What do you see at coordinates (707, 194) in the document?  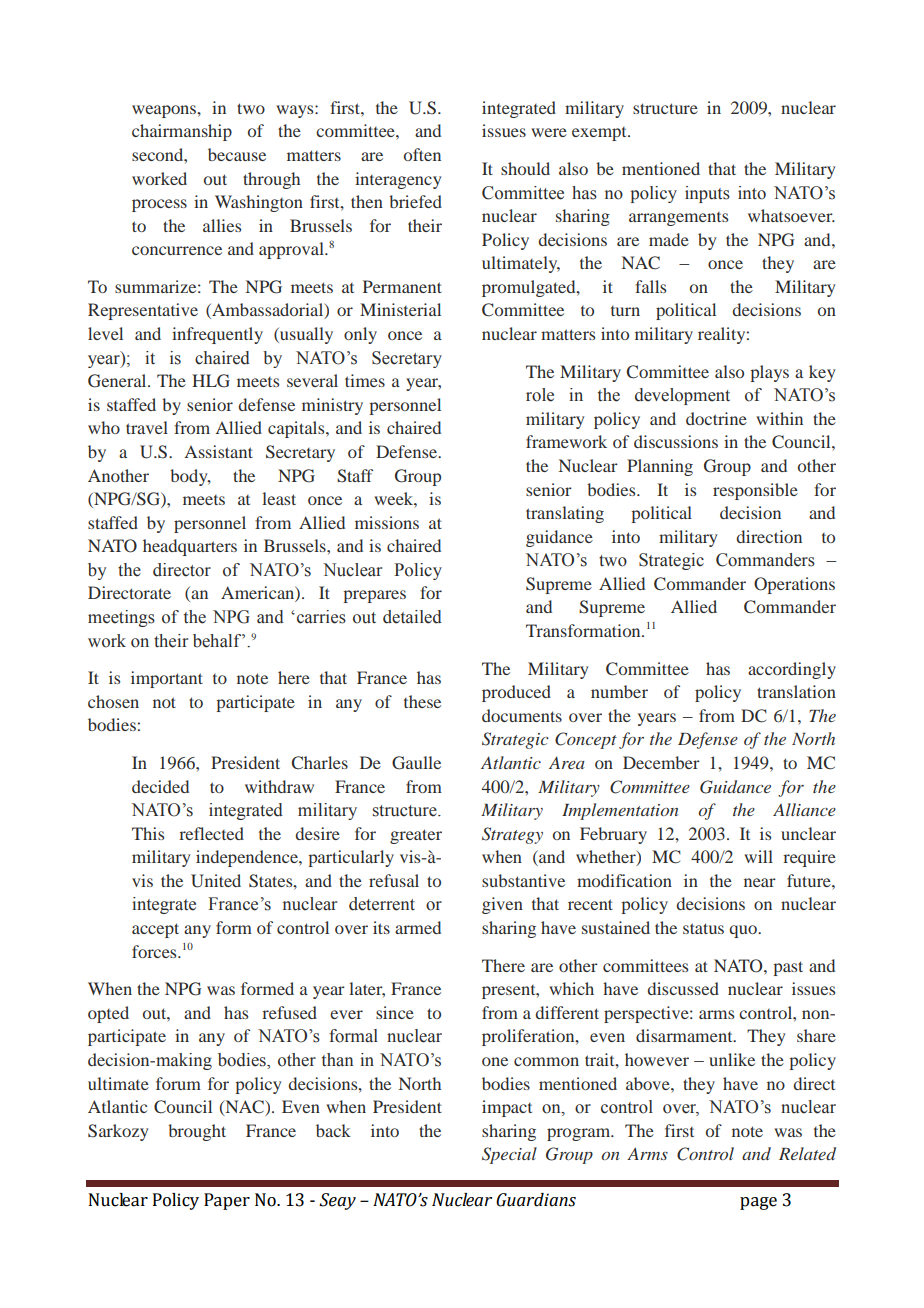 I see `inputs` at bounding box center [707, 194].
